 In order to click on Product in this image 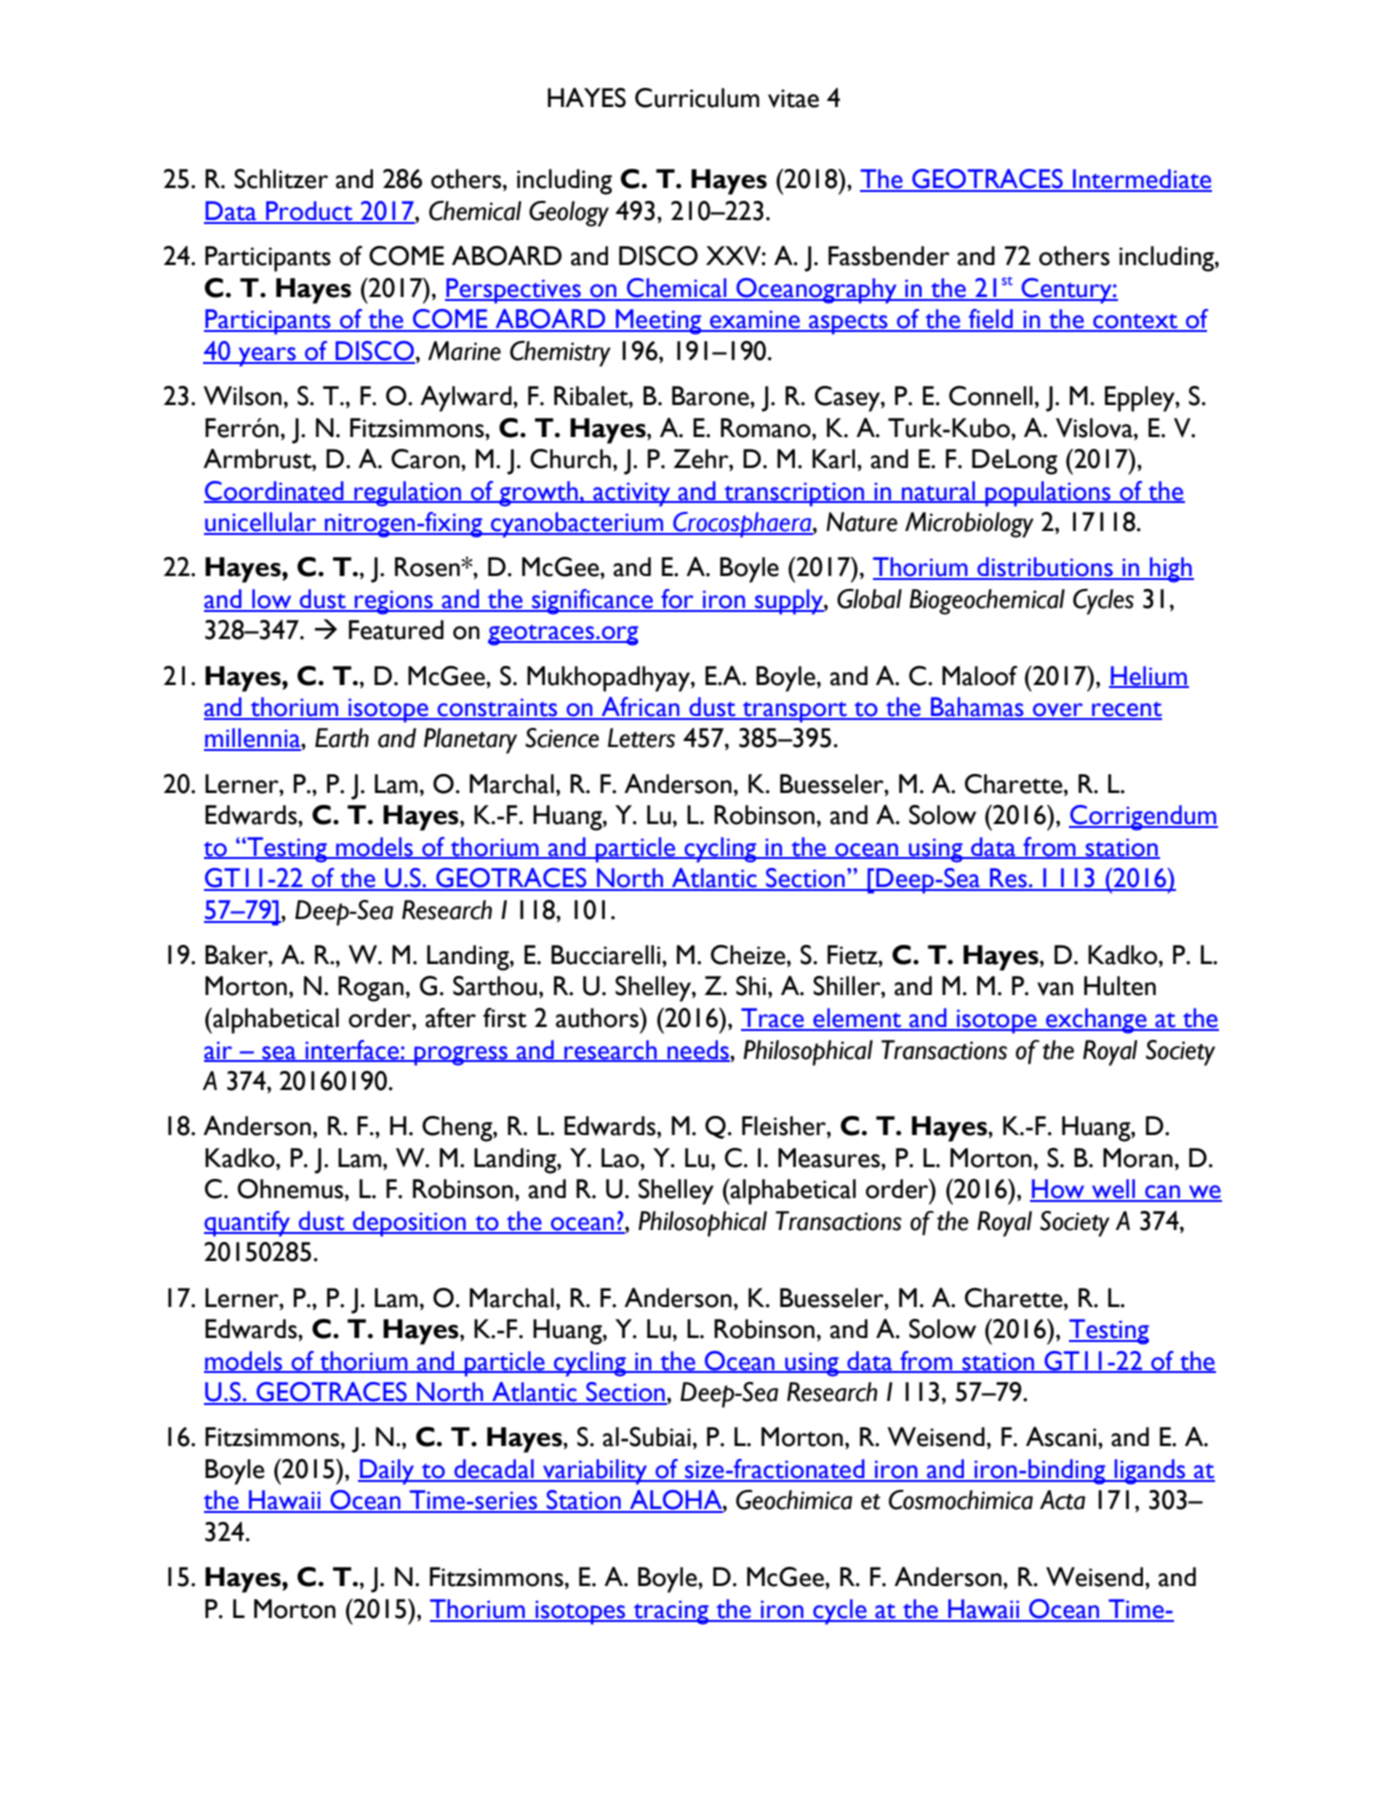, I will do `click(309, 212)`.
